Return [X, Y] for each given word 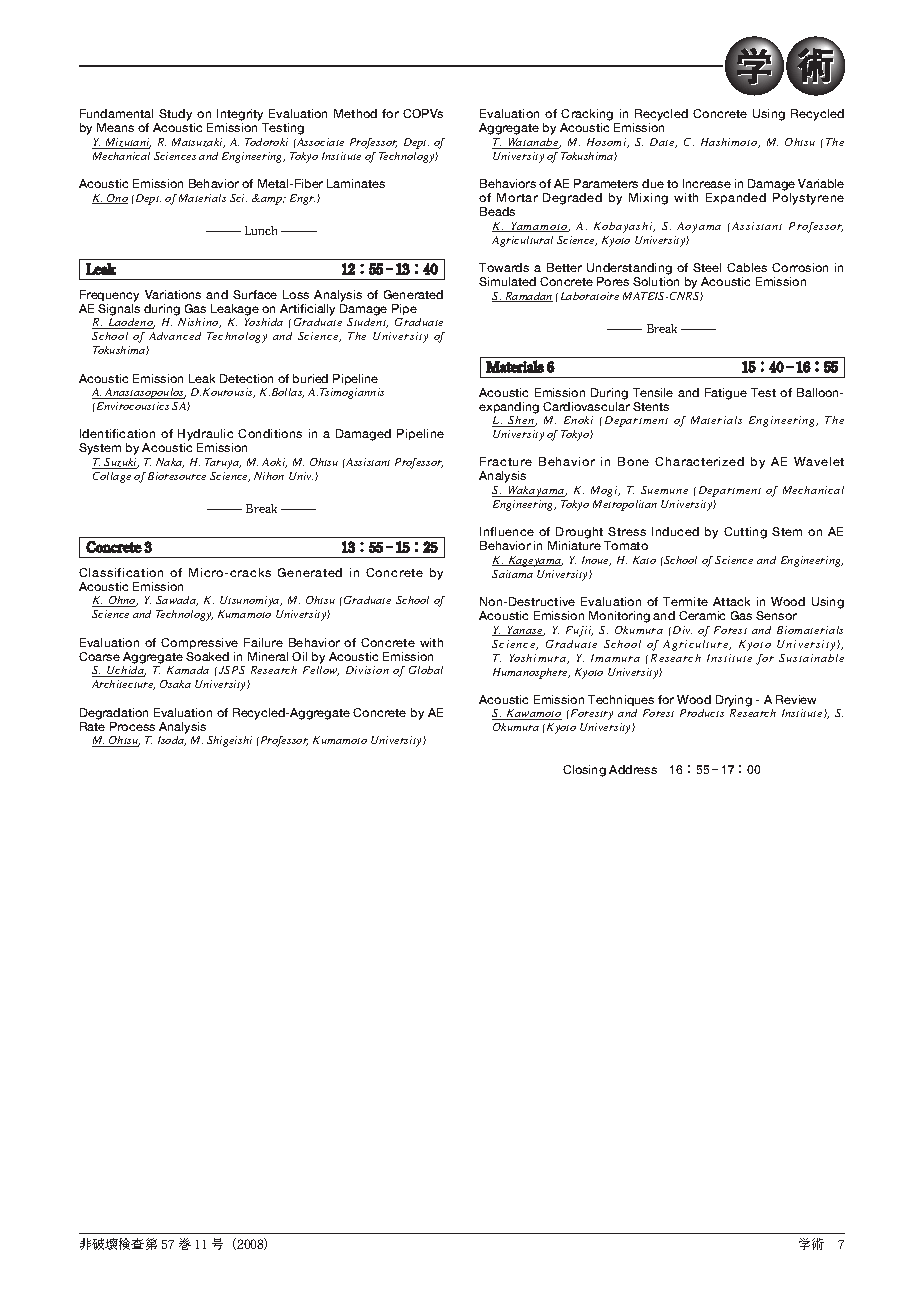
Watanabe [533, 143]
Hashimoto [730, 143]
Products [702, 713]
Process [132, 726]
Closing [584, 771]
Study [176, 116]
